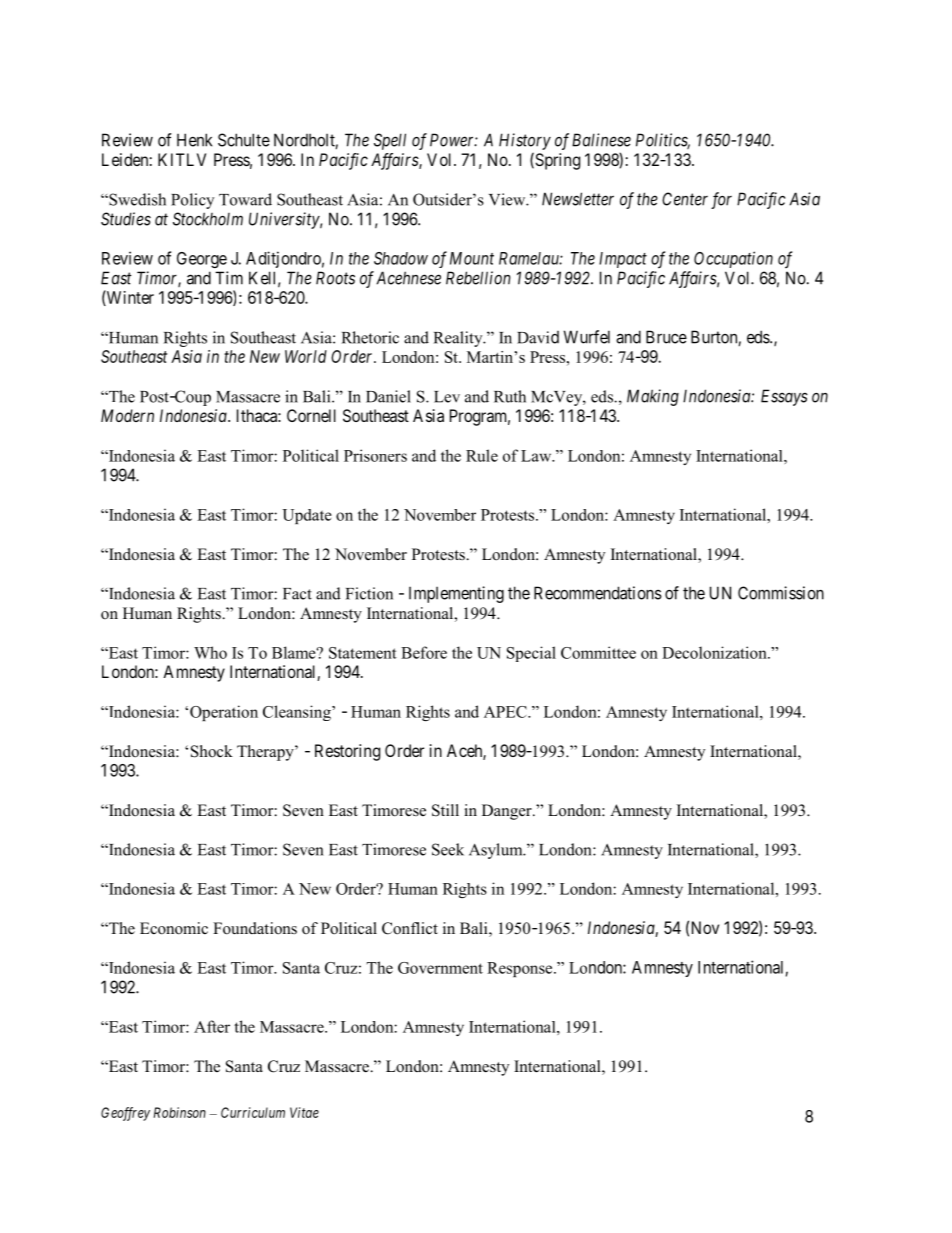  What do you see at coordinates (390, 141) in the image?
I see `Spell` at bounding box center [390, 141].
